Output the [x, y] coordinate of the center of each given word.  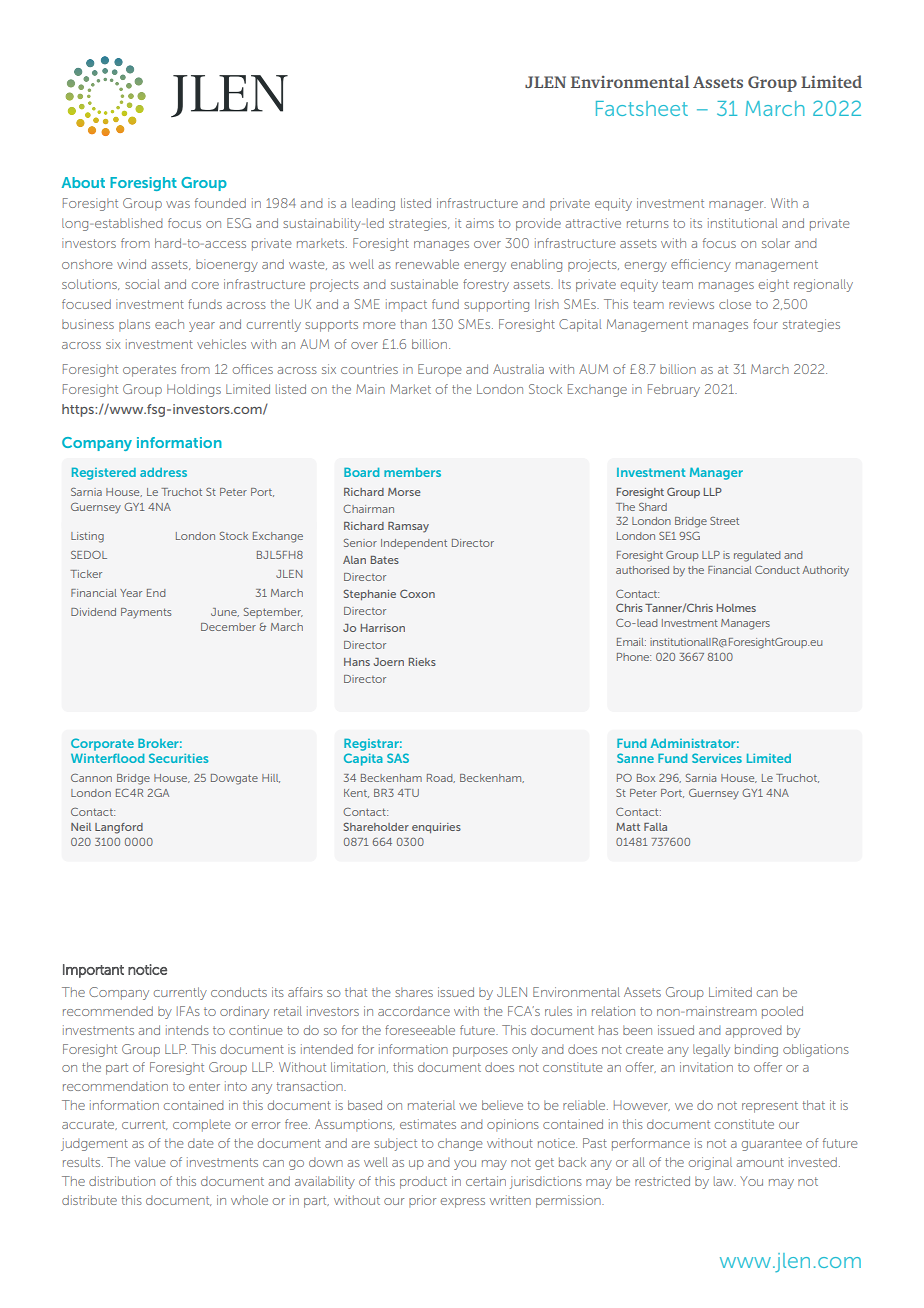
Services [717, 758]
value [150, 1162]
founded [220, 203]
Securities [178, 758]
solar [776, 243]
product [423, 1182]
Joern [389, 662]
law [725, 1181]
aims [480, 223]
